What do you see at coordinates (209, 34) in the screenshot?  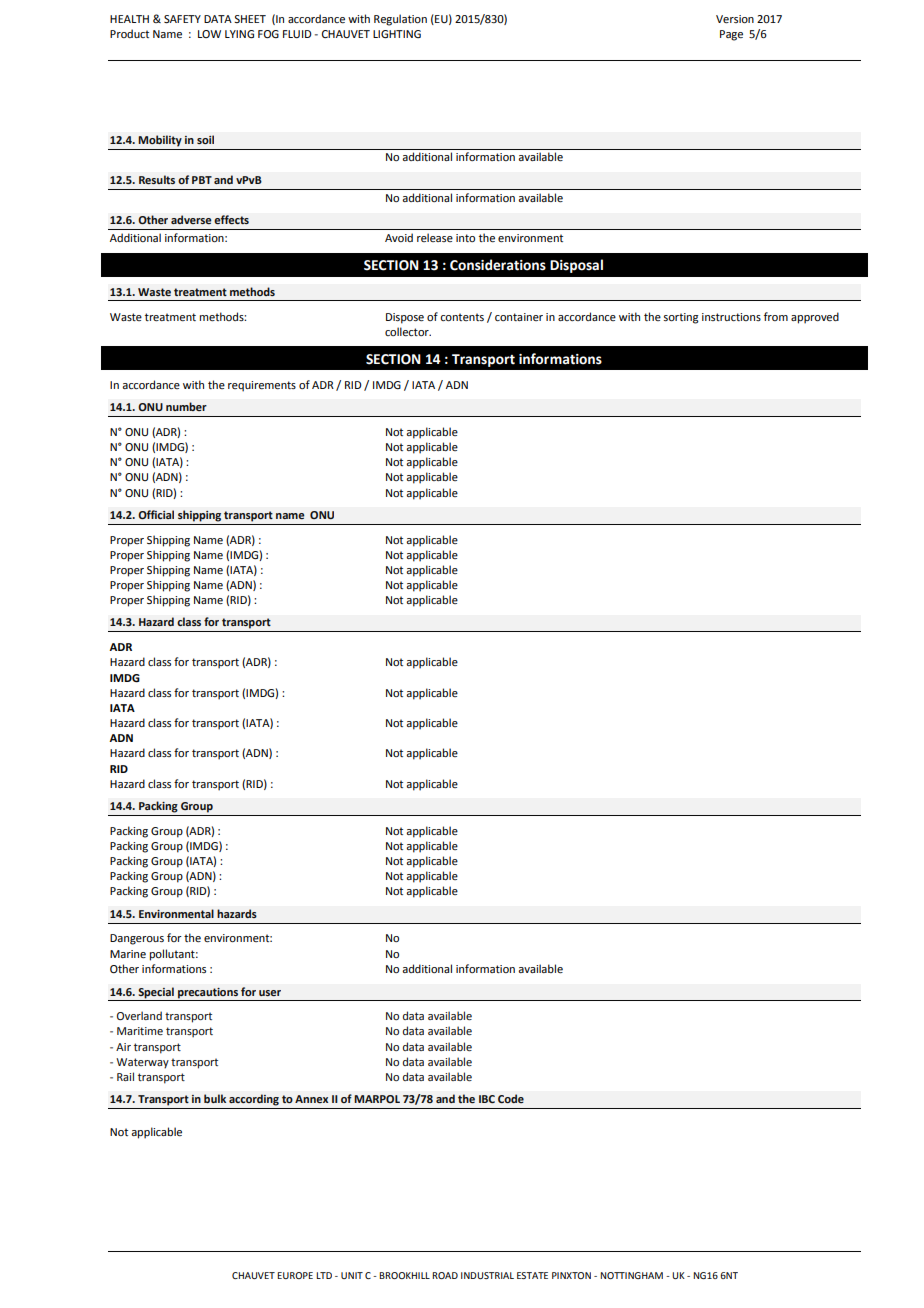 I see `LOW` at bounding box center [209, 34].
